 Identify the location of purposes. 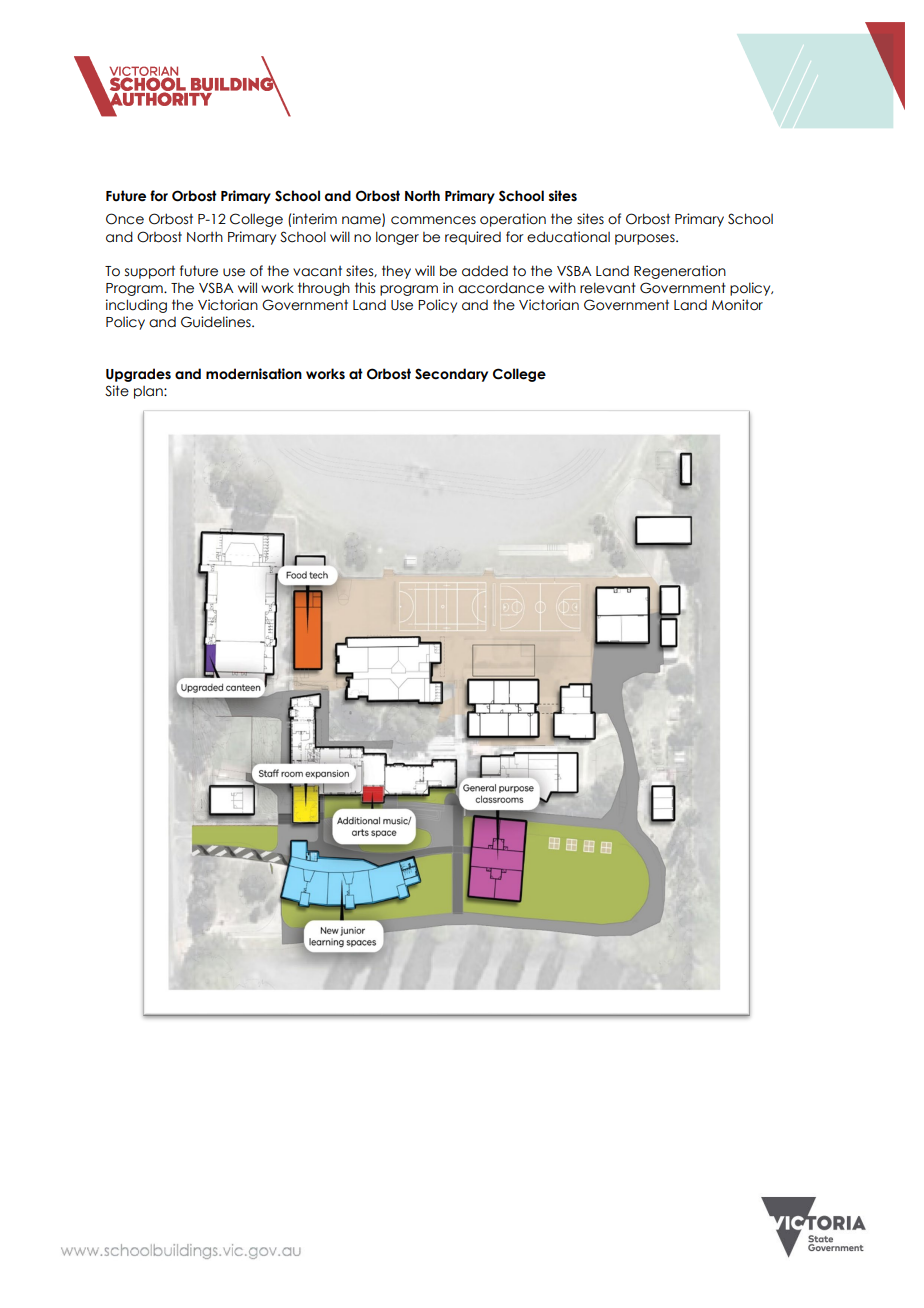
(646, 239).
